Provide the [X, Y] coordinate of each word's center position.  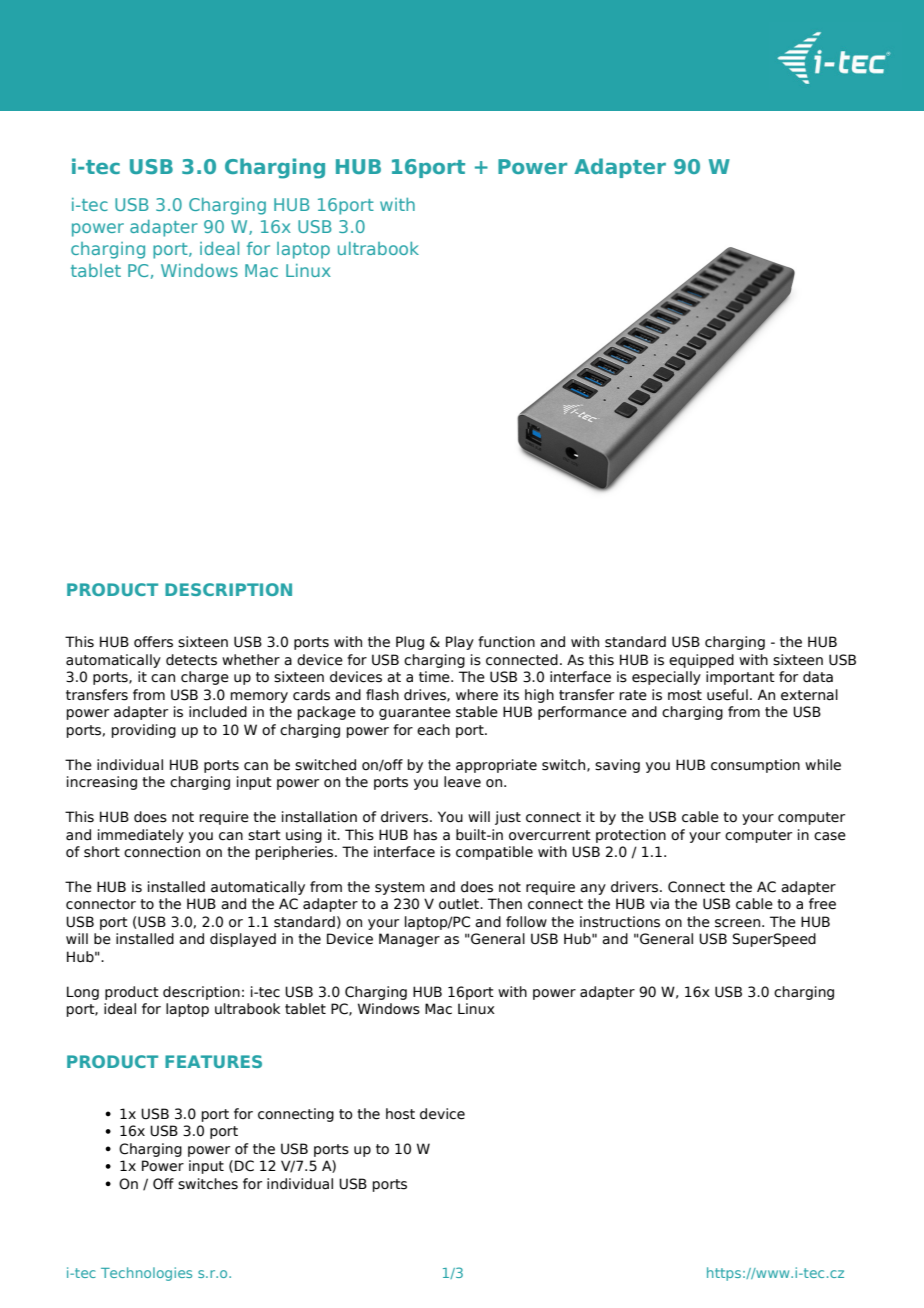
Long [83, 993]
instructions [620, 922]
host [400, 1114]
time [435, 677]
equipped [701, 661]
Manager [409, 940]
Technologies [146, 1274]
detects [191, 660]
